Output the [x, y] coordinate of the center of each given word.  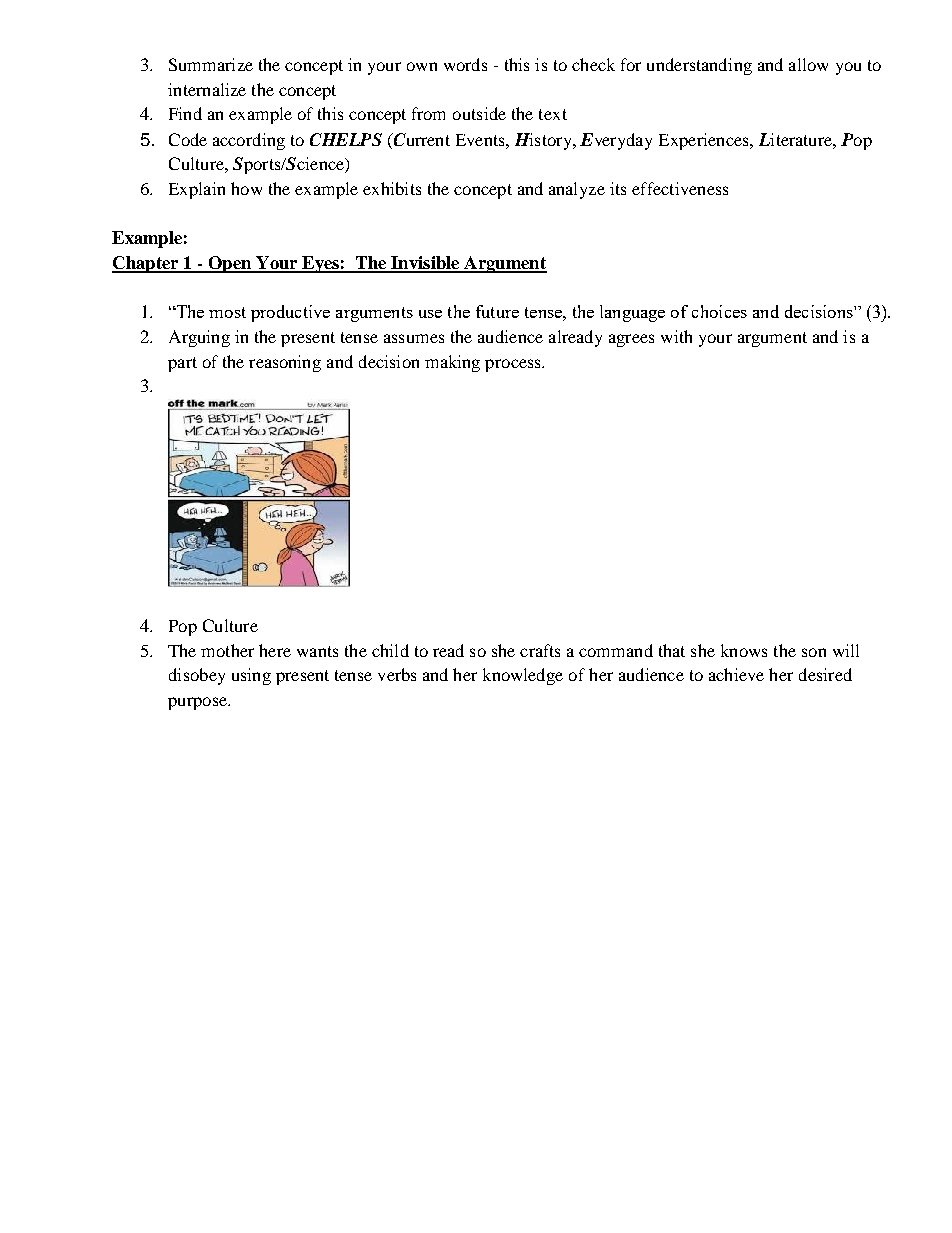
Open [230, 264]
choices [719, 311]
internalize [207, 89]
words [465, 64]
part [182, 364]
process [514, 365]
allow [808, 64]
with [676, 336]
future [497, 311]
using [251, 676]
